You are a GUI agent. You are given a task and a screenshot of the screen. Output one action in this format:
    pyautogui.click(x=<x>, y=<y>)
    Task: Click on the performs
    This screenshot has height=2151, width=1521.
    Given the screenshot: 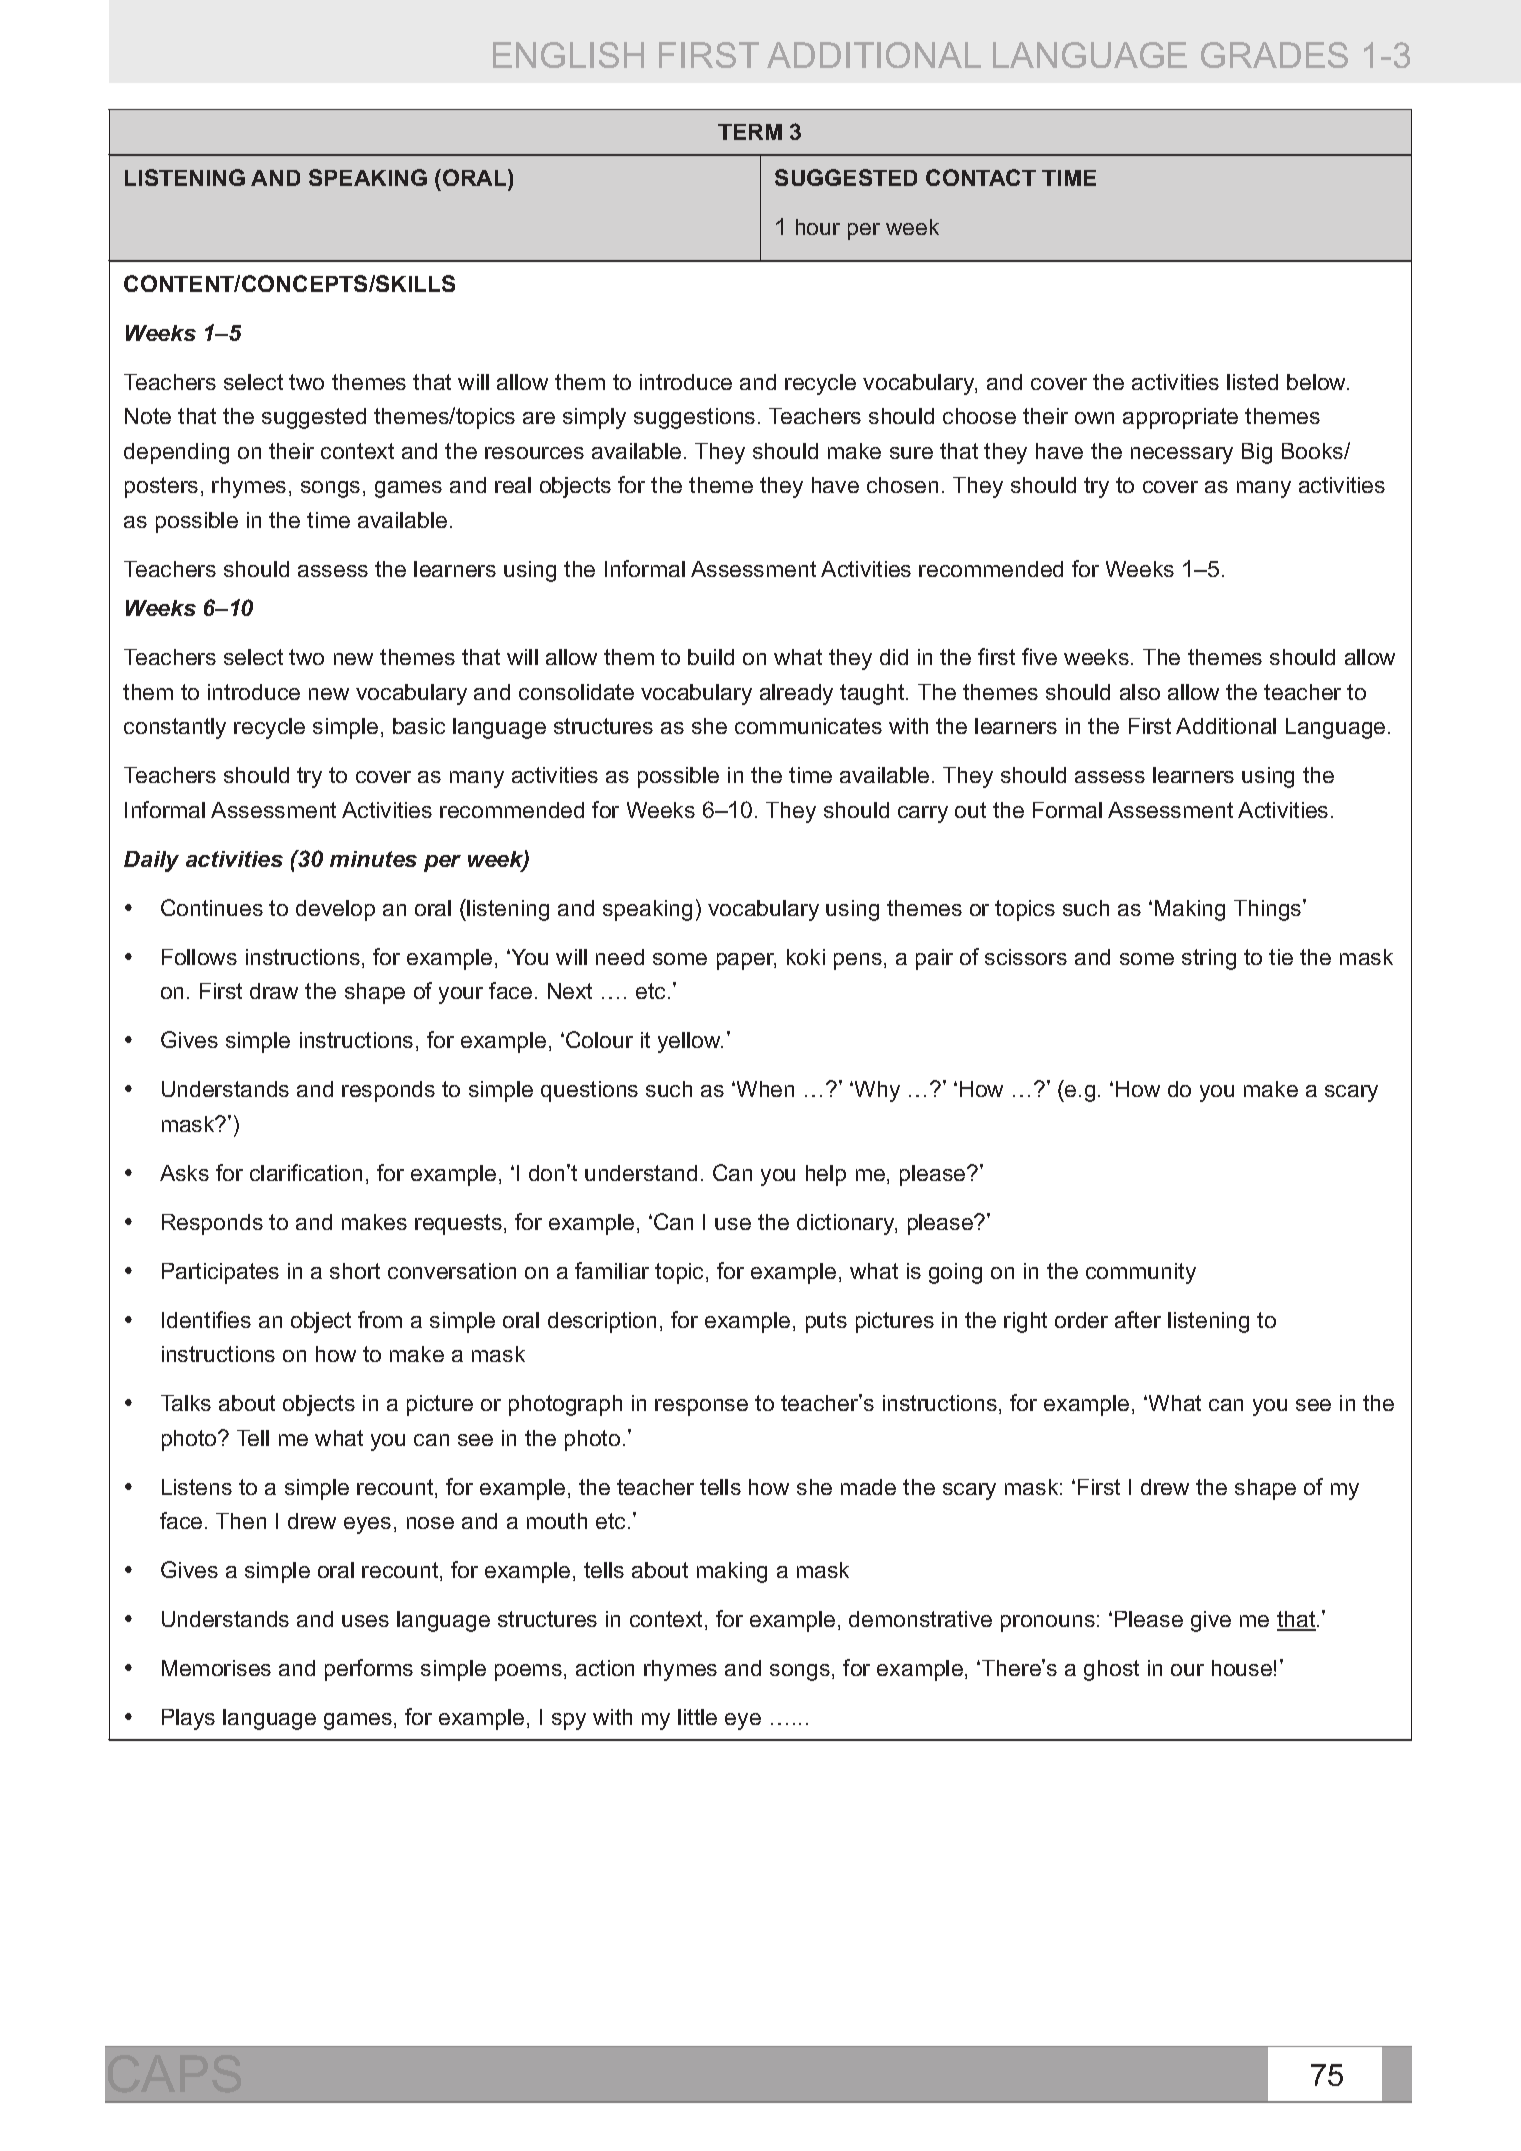 What is the action you would take?
    pyautogui.click(x=369, y=1670)
